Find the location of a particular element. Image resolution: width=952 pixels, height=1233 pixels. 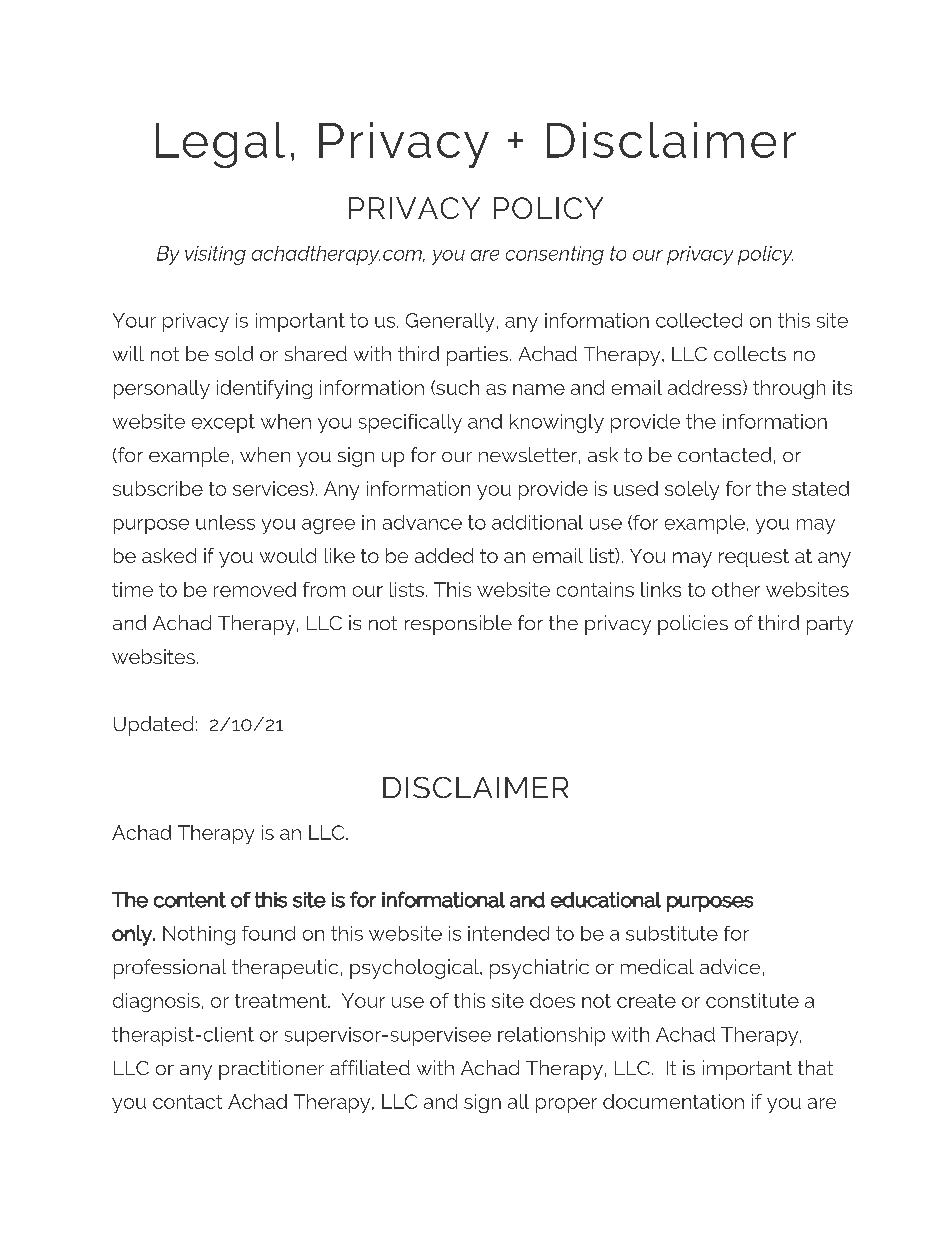

relationship is located at coordinates (551, 1036).
